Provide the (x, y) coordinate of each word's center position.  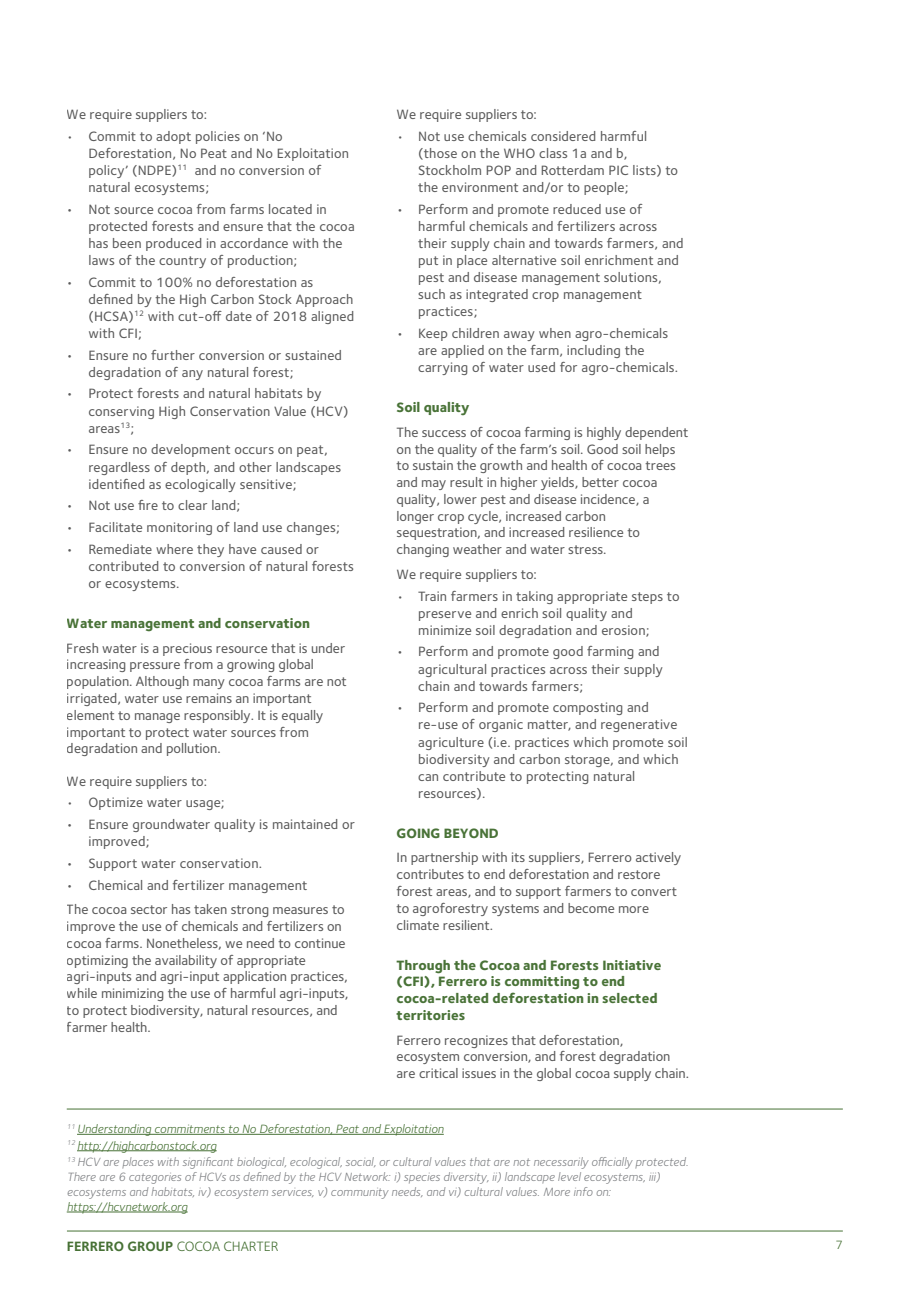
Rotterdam (573, 170)
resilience (596, 532)
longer (415, 517)
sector (149, 909)
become (591, 908)
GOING (418, 833)
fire (148, 505)
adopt (173, 137)
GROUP (150, 1246)
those (439, 154)
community (360, 1193)
